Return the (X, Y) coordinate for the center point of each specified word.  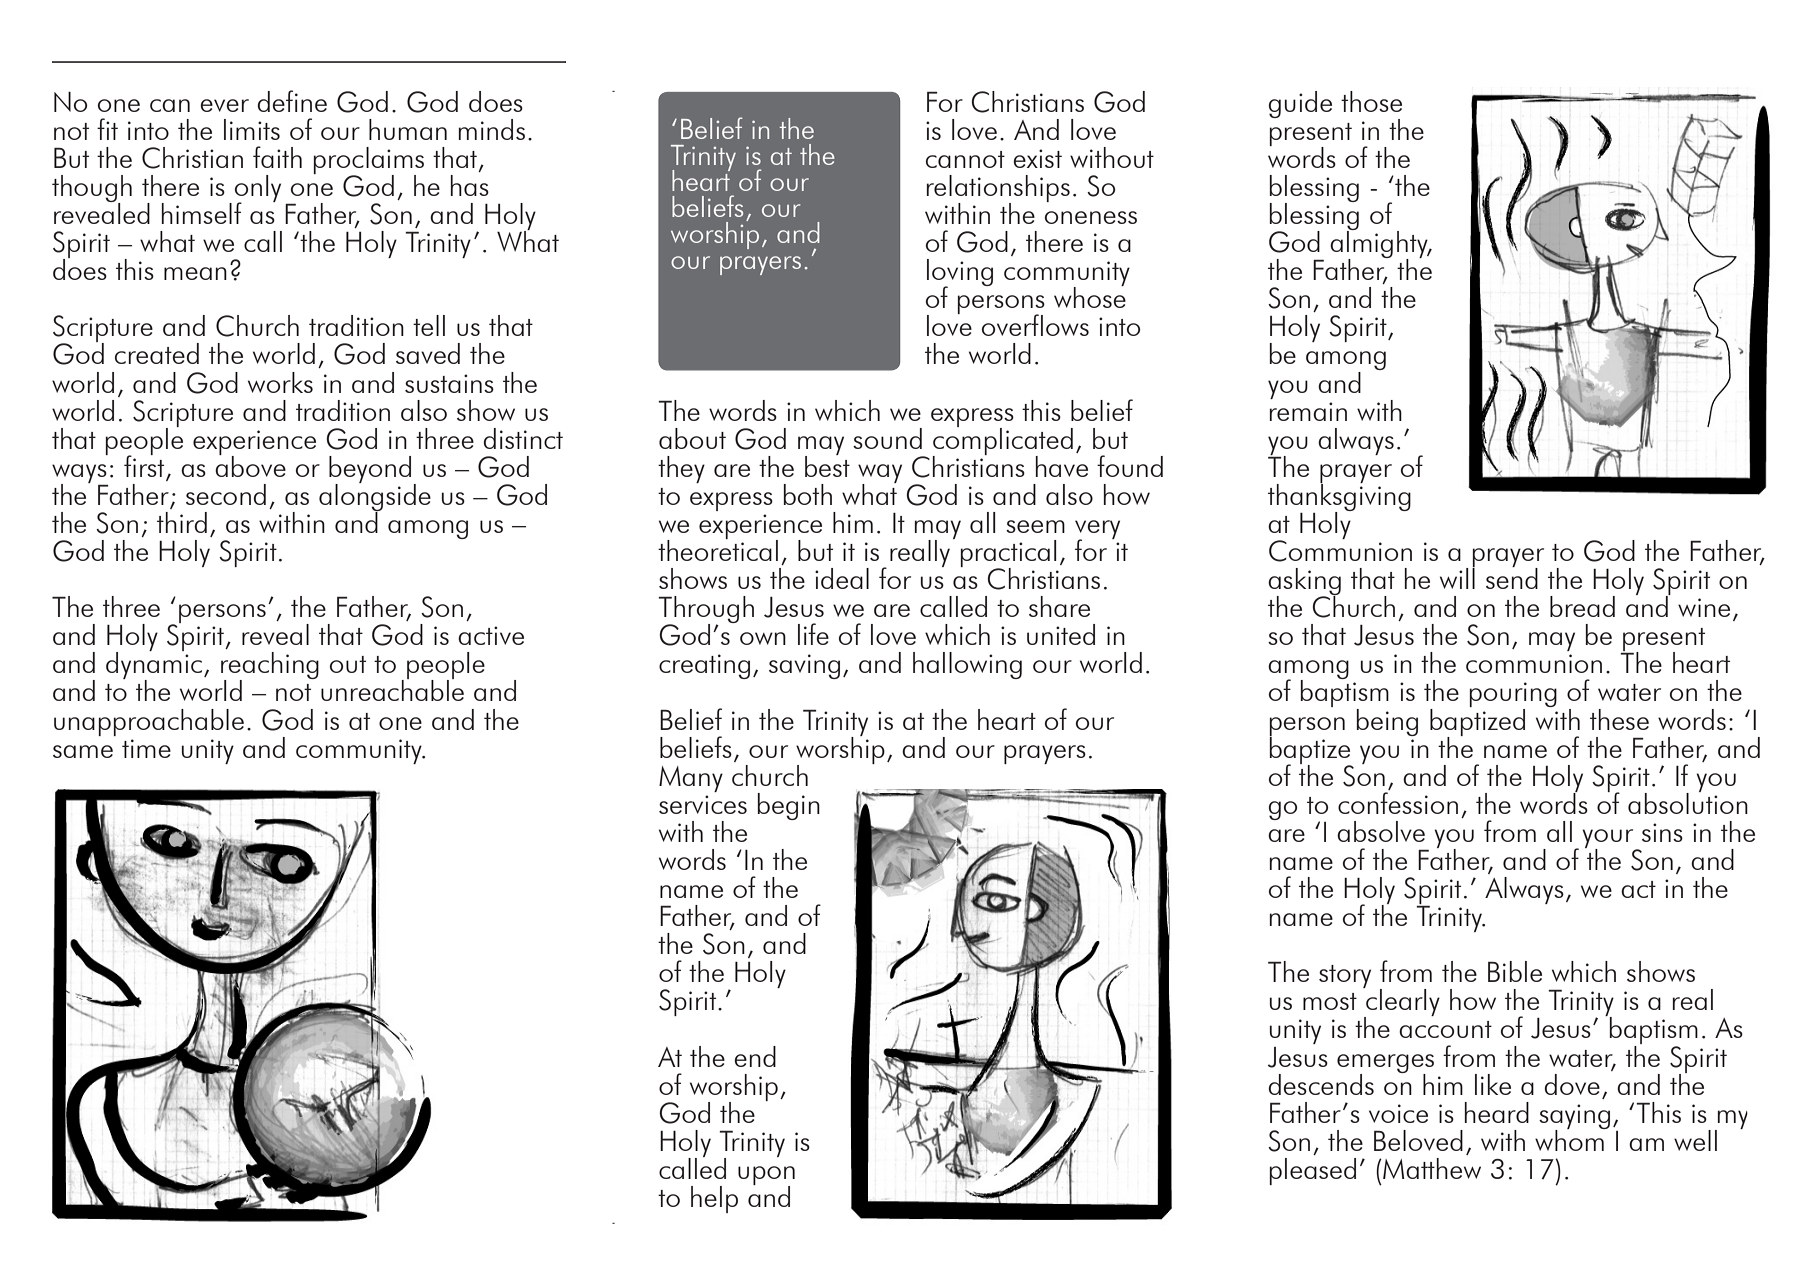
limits (252, 129)
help (714, 1199)
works (280, 382)
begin (789, 806)
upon (766, 1176)
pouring (1513, 696)
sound (887, 438)
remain (1308, 411)
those (1371, 101)
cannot (965, 159)
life (813, 634)
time (146, 748)
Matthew (1431, 1168)
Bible (1515, 971)
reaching (270, 667)
